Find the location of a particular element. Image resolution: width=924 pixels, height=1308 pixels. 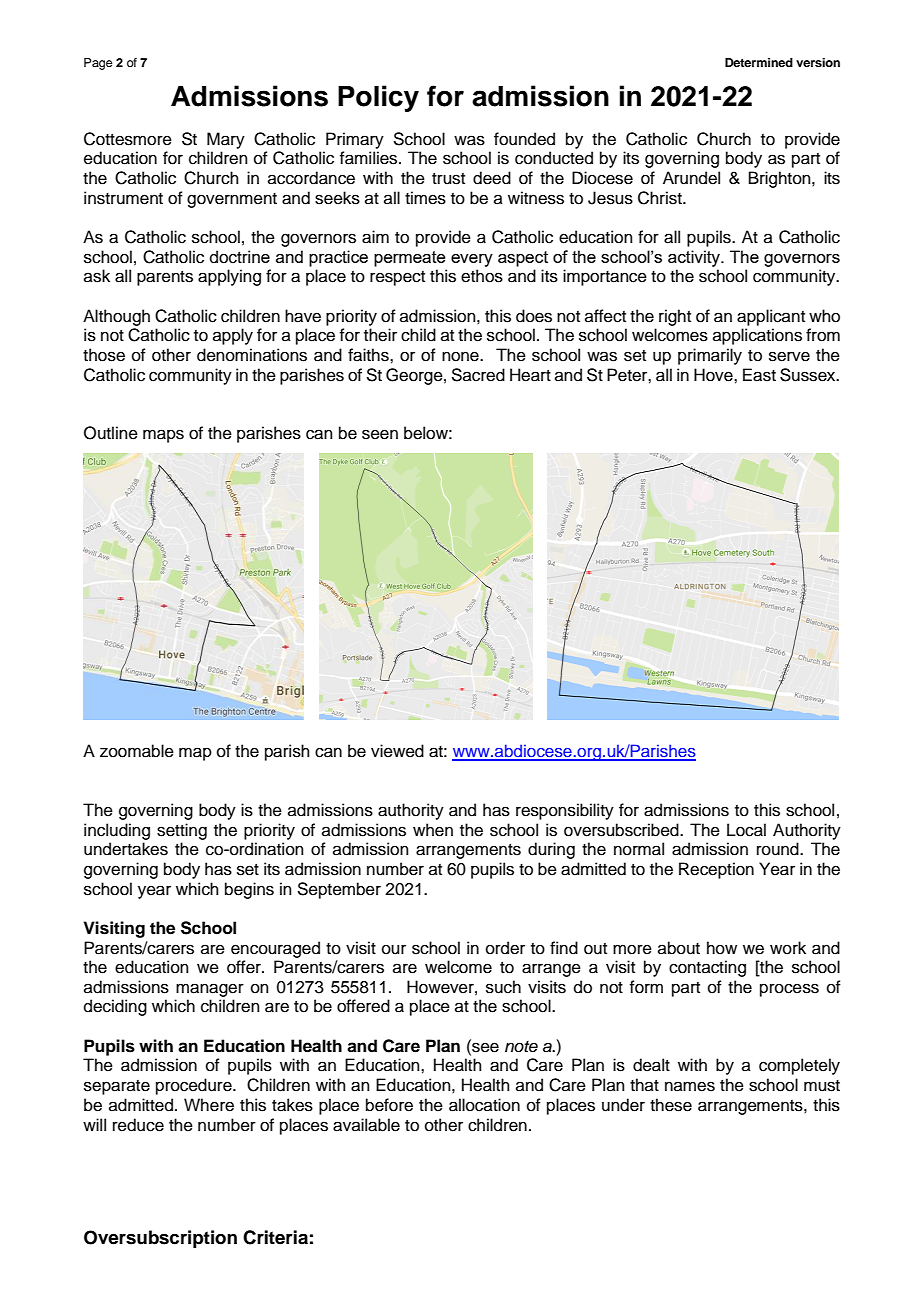

applications is located at coordinates (757, 336).
